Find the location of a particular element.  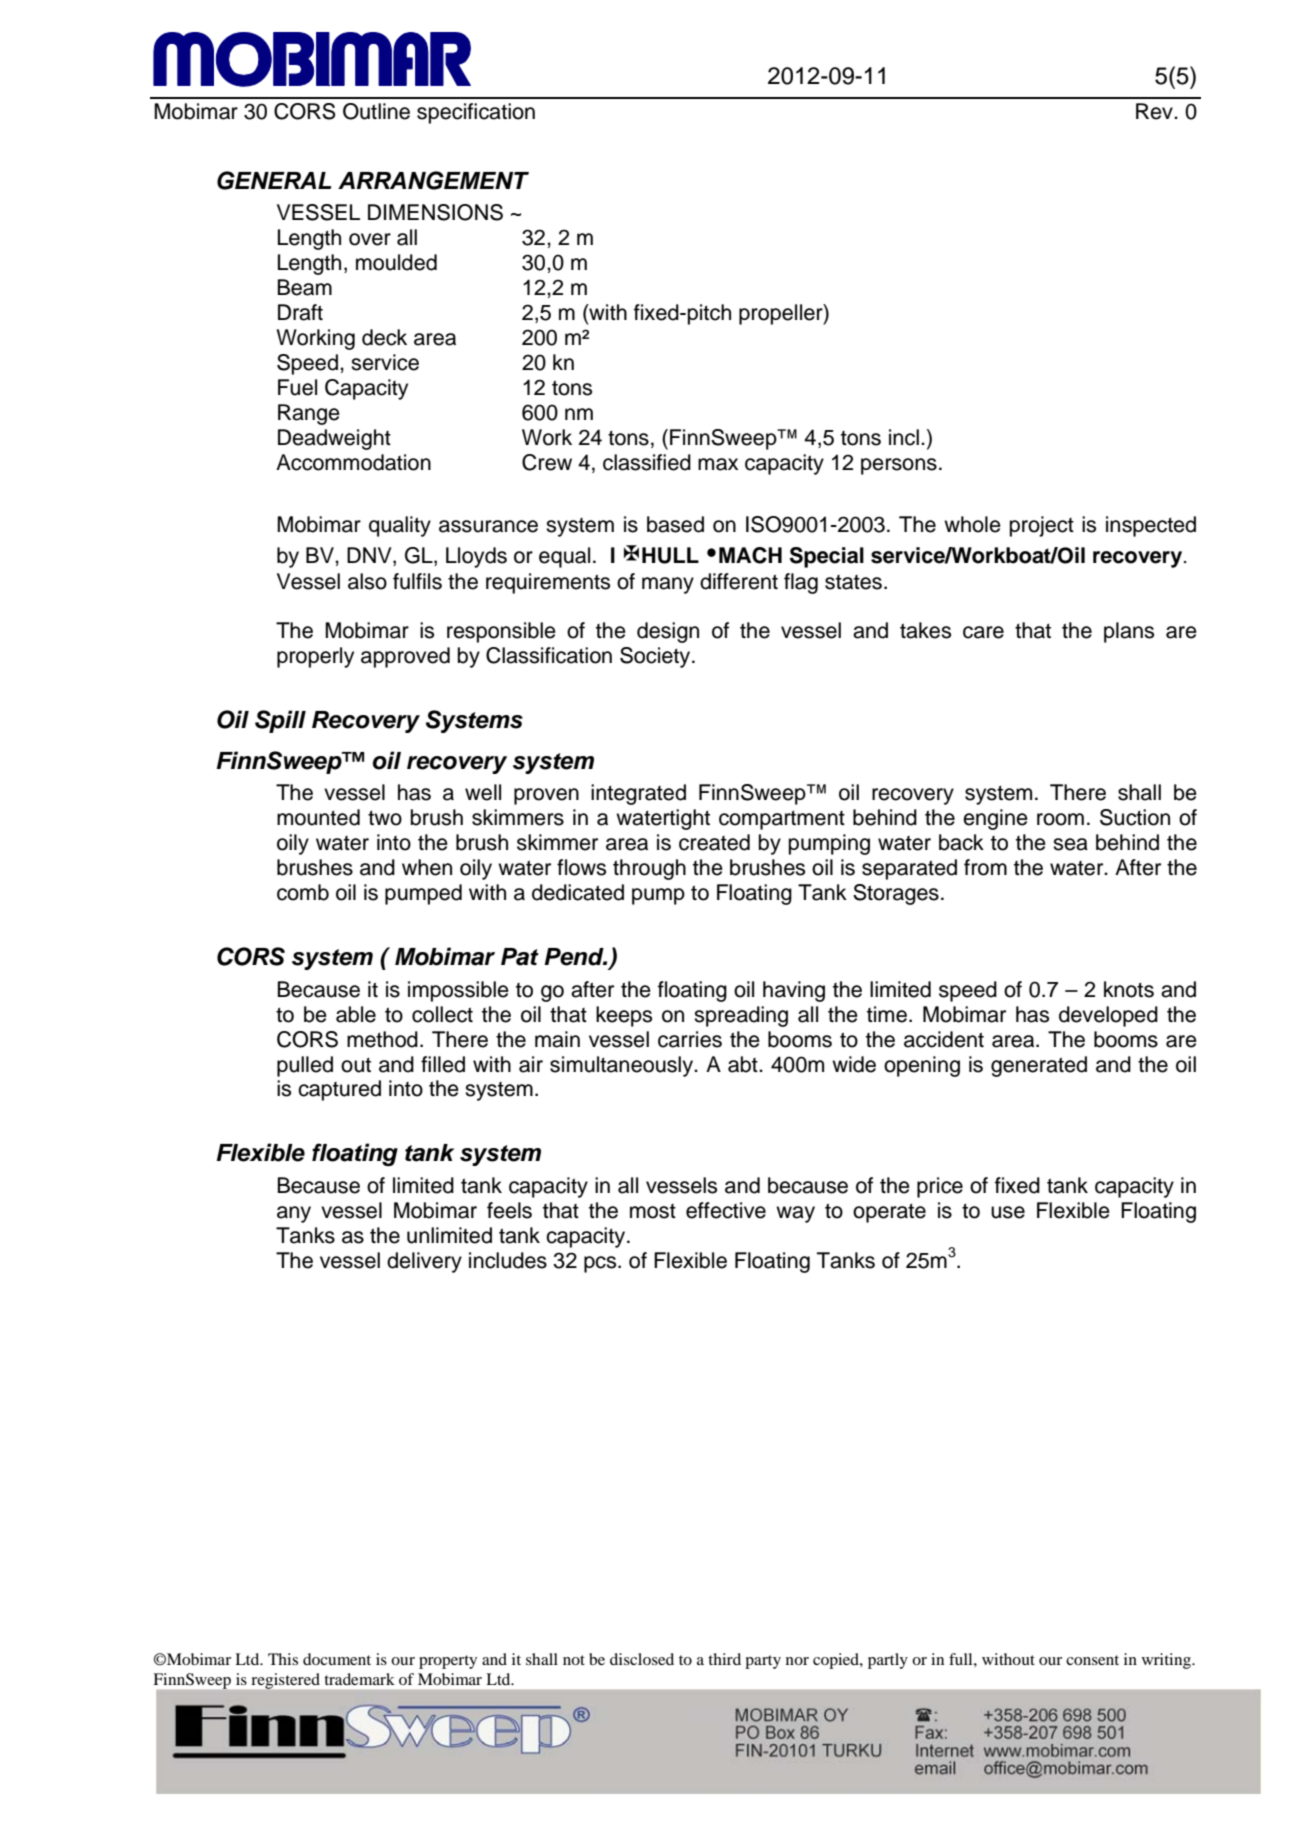

generated is located at coordinates (1039, 1066).
